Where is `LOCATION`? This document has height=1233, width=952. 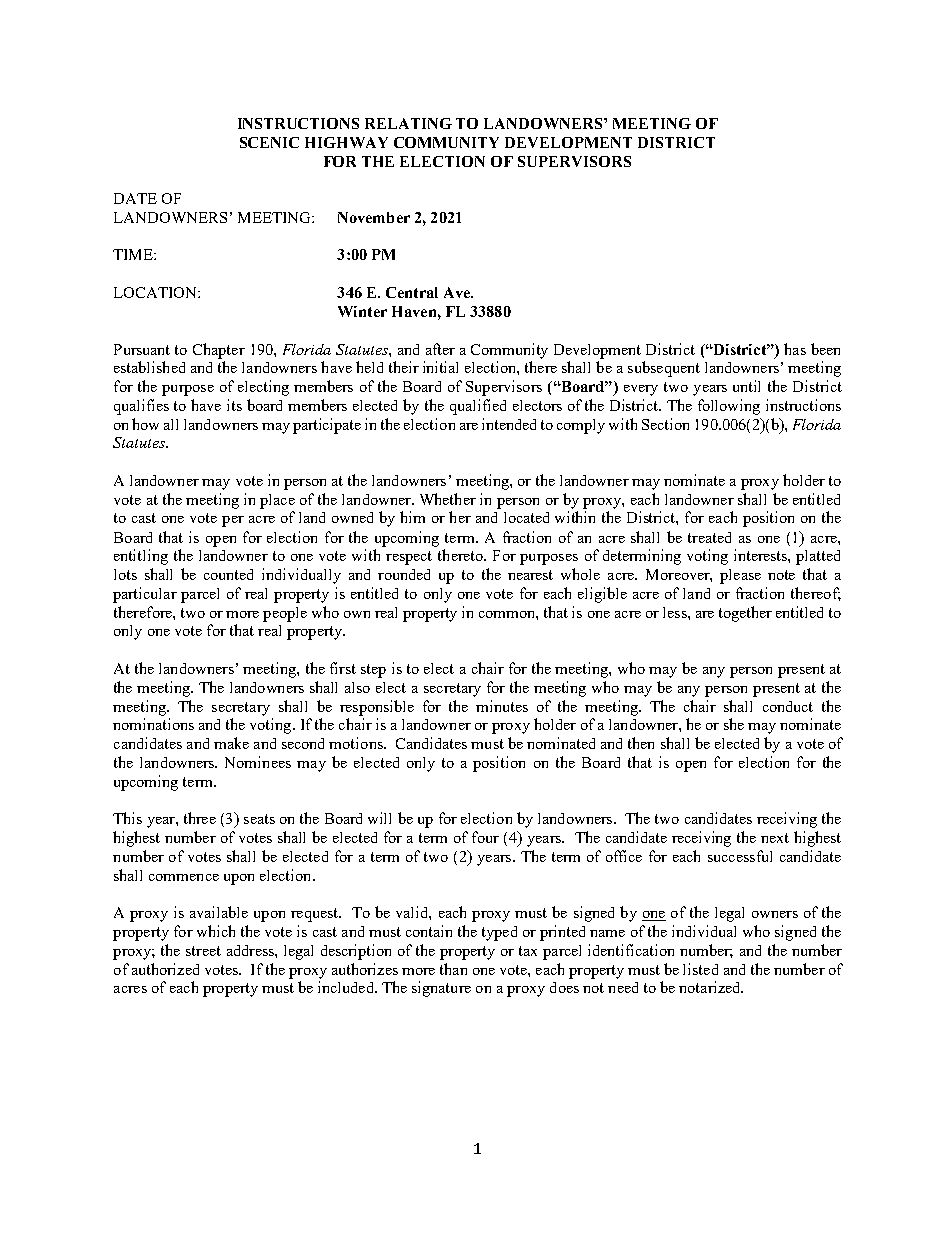 LOCATION is located at coordinates (156, 292).
